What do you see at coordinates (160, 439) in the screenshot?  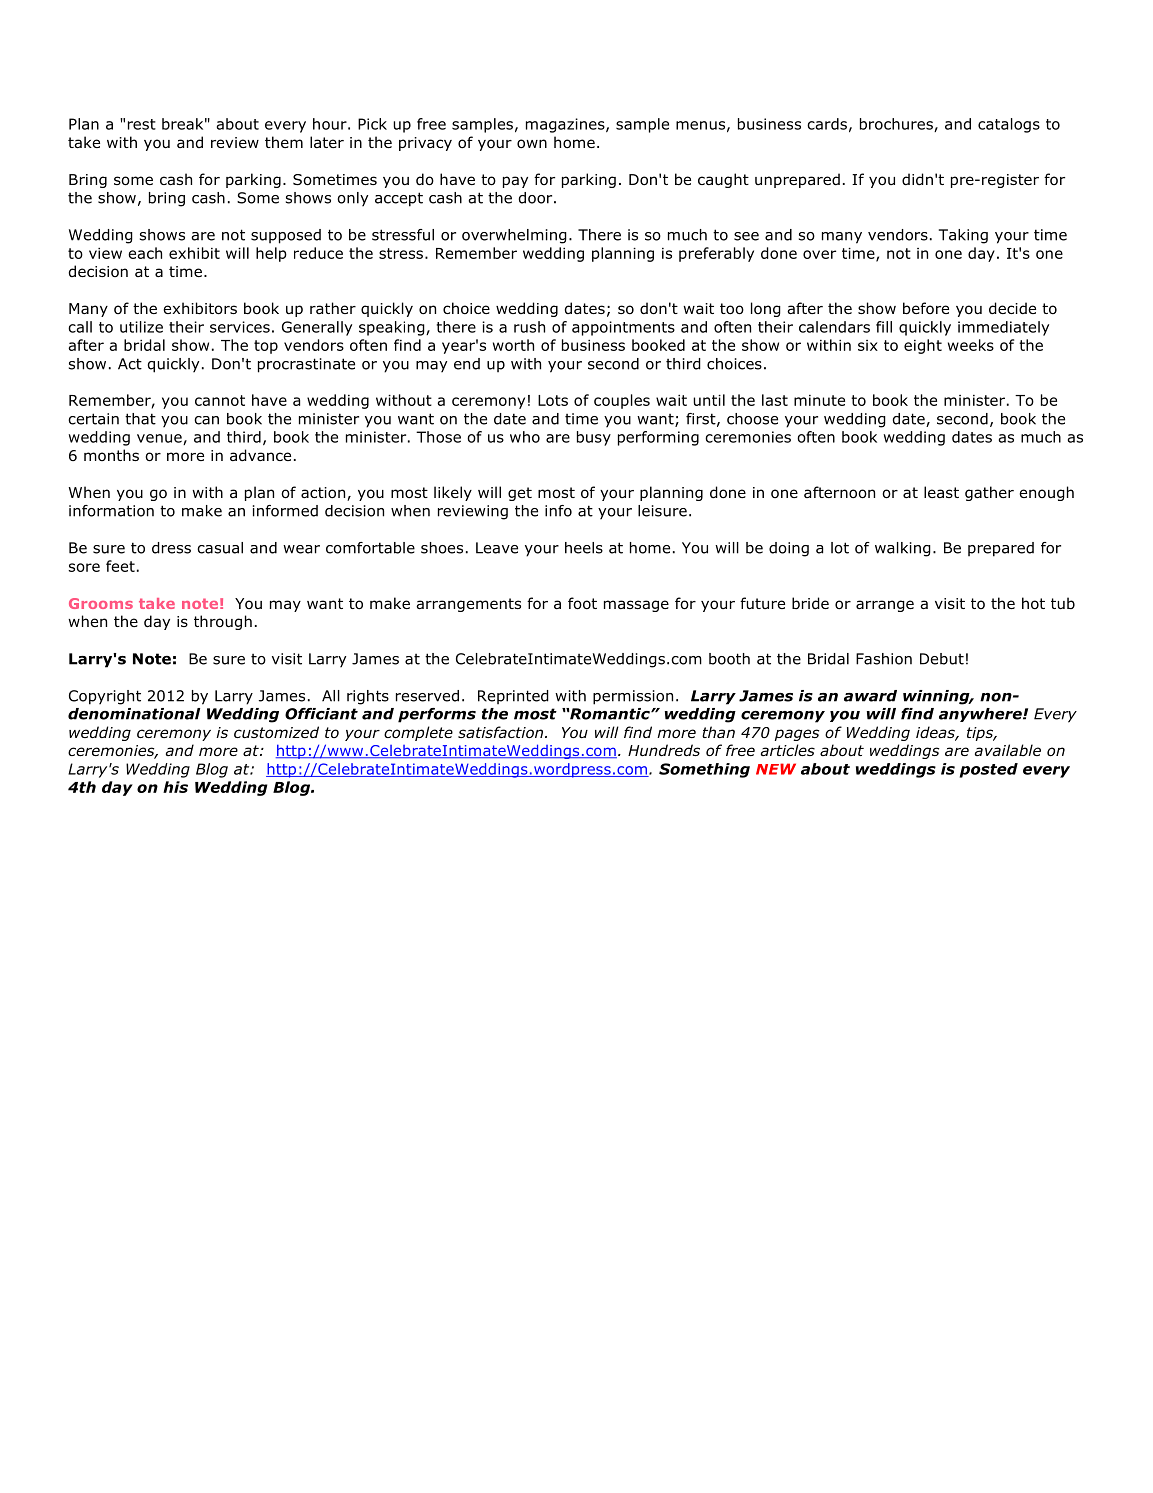 I see `venue` at bounding box center [160, 439].
